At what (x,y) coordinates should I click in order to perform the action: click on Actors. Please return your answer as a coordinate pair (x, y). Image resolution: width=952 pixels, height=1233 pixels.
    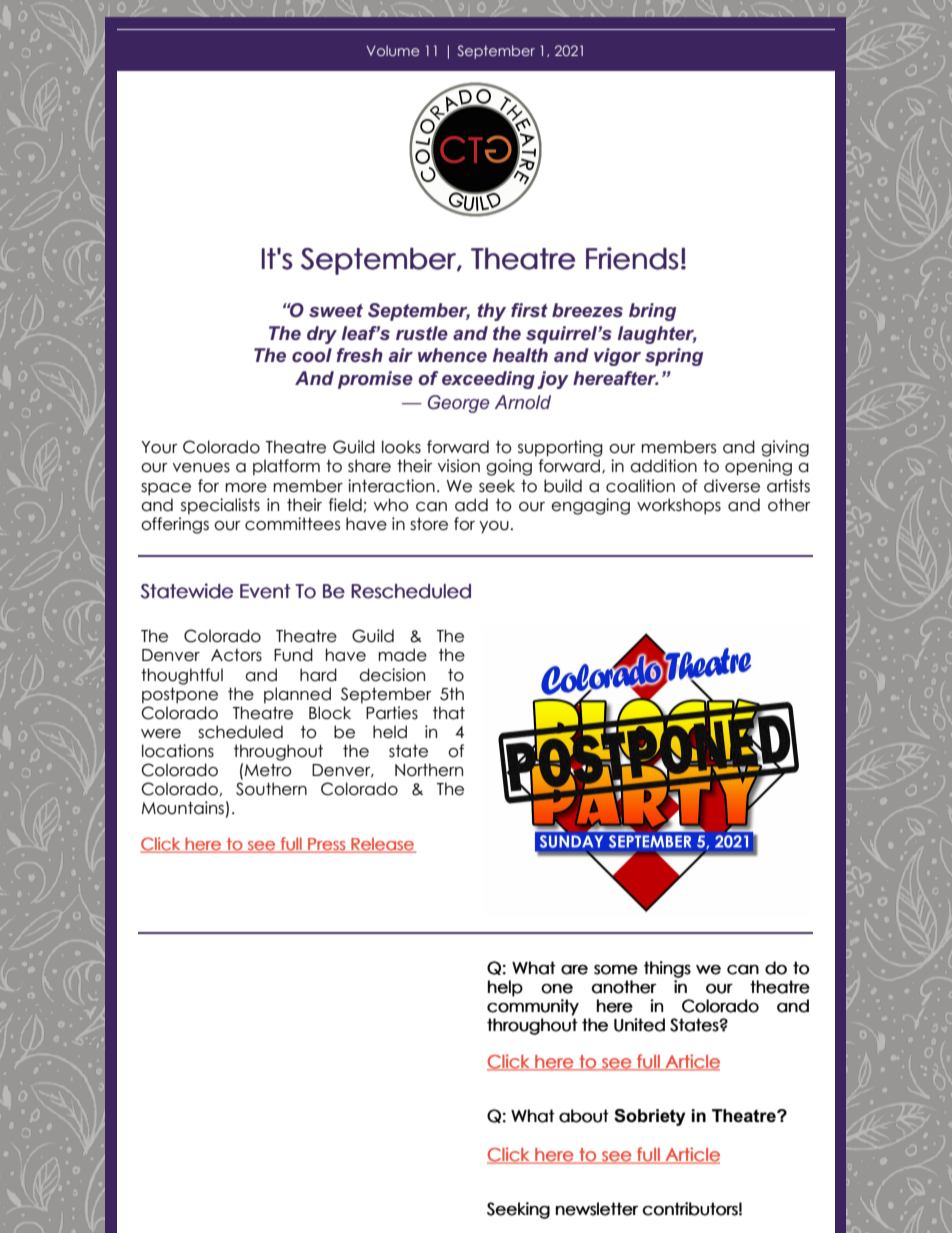
    Looking at the image, I should click on (236, 655).
